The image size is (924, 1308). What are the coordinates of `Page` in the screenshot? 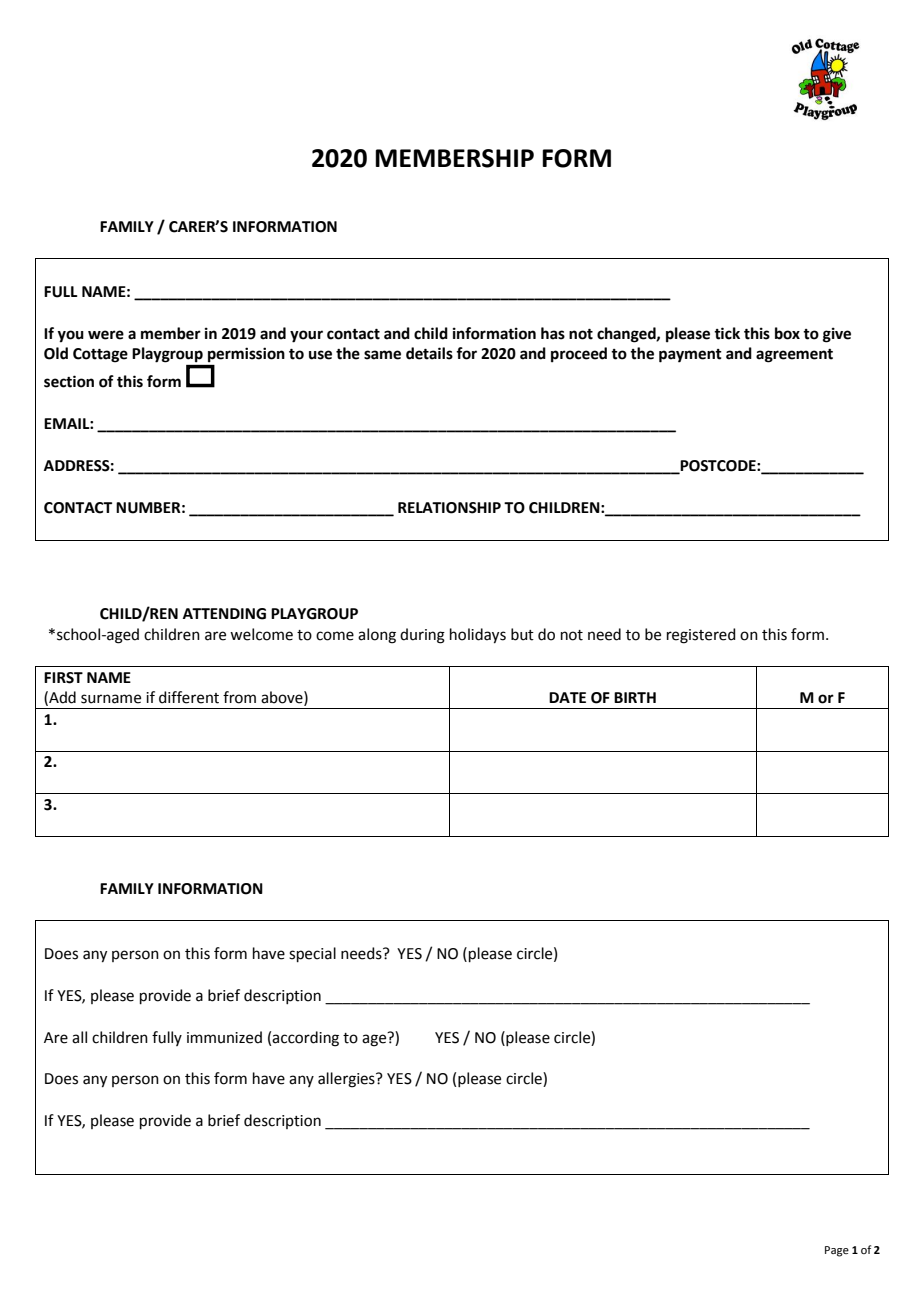 It's located at (837, 1251).
